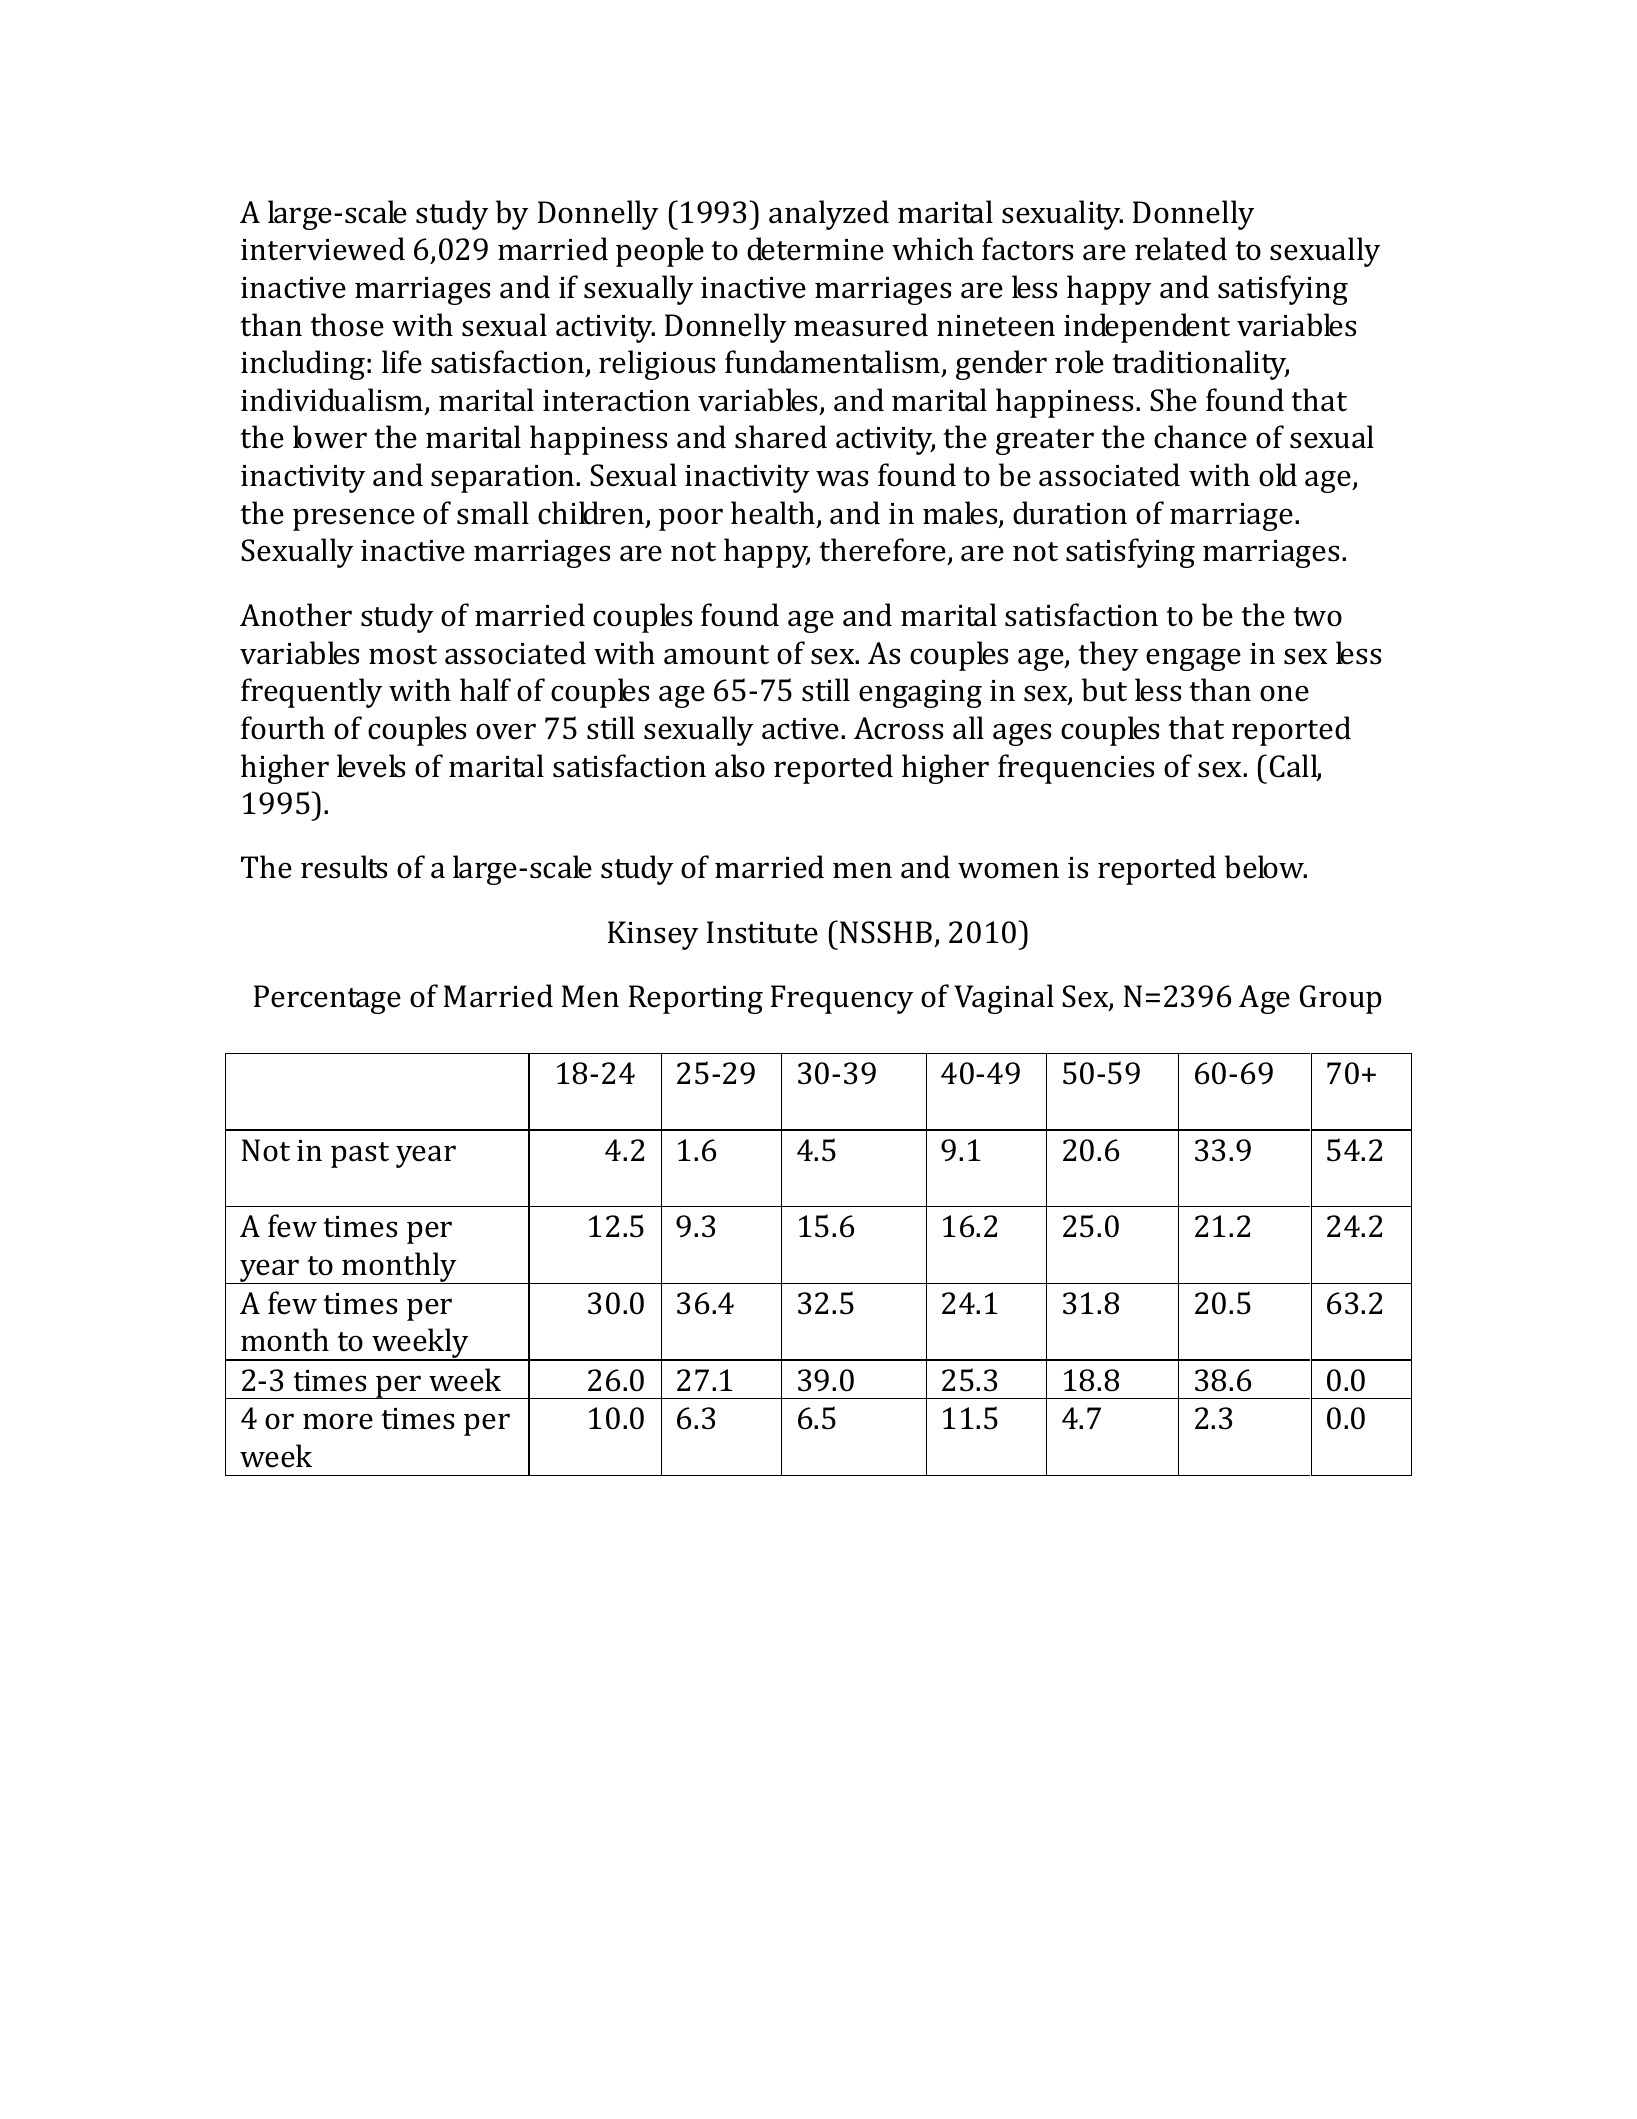  What do you see at coordinates (323, 249) in the image?
I see `interviewed` at bounding box center [323, 249].
